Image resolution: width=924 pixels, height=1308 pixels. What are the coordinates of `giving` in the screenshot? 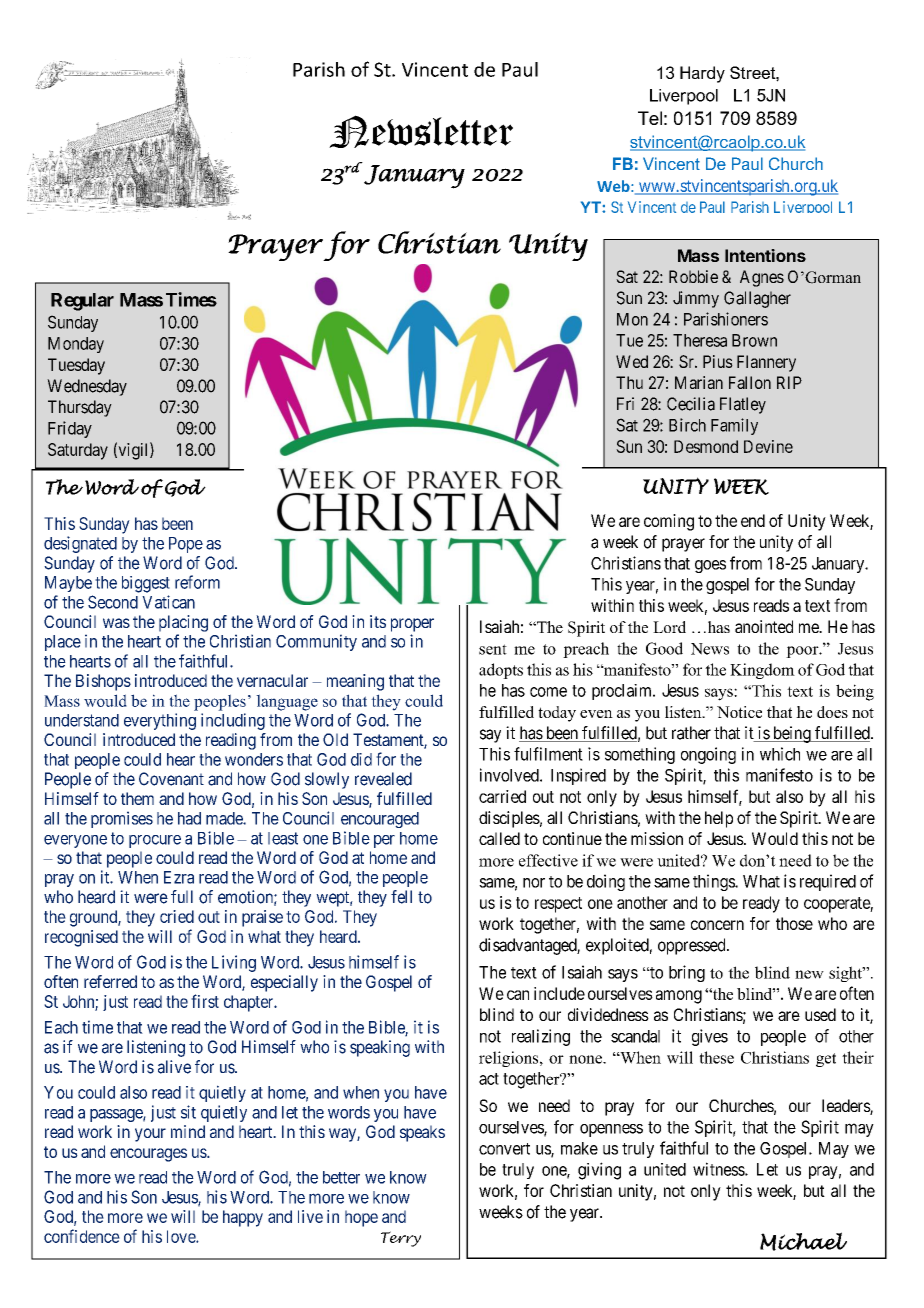 It's located at (599, 1171).
